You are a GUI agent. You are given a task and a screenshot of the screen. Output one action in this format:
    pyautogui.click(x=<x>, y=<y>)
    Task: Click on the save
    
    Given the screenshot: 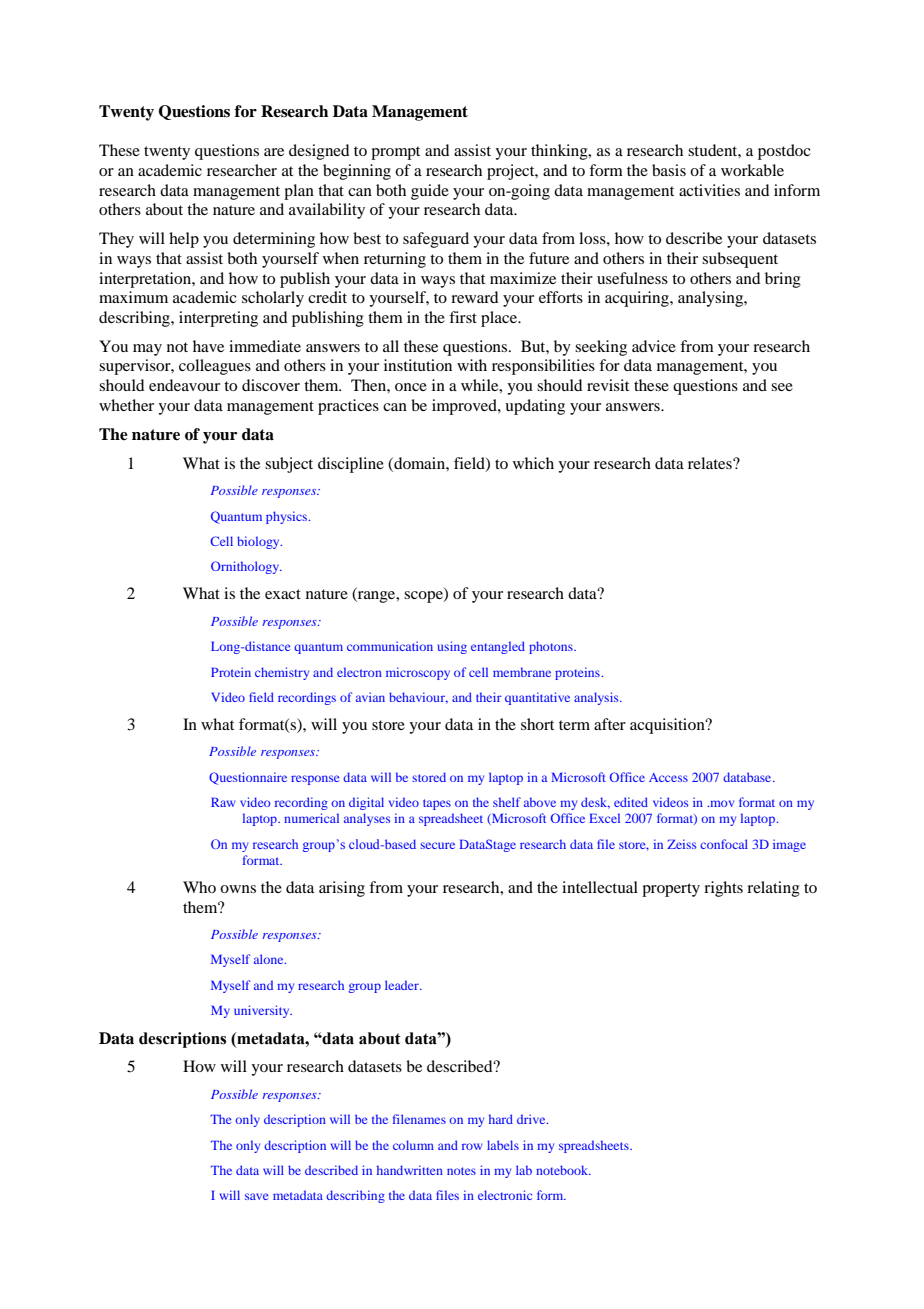 What is the action you would take?
    pyautogui.click(x=256, y=1196)
